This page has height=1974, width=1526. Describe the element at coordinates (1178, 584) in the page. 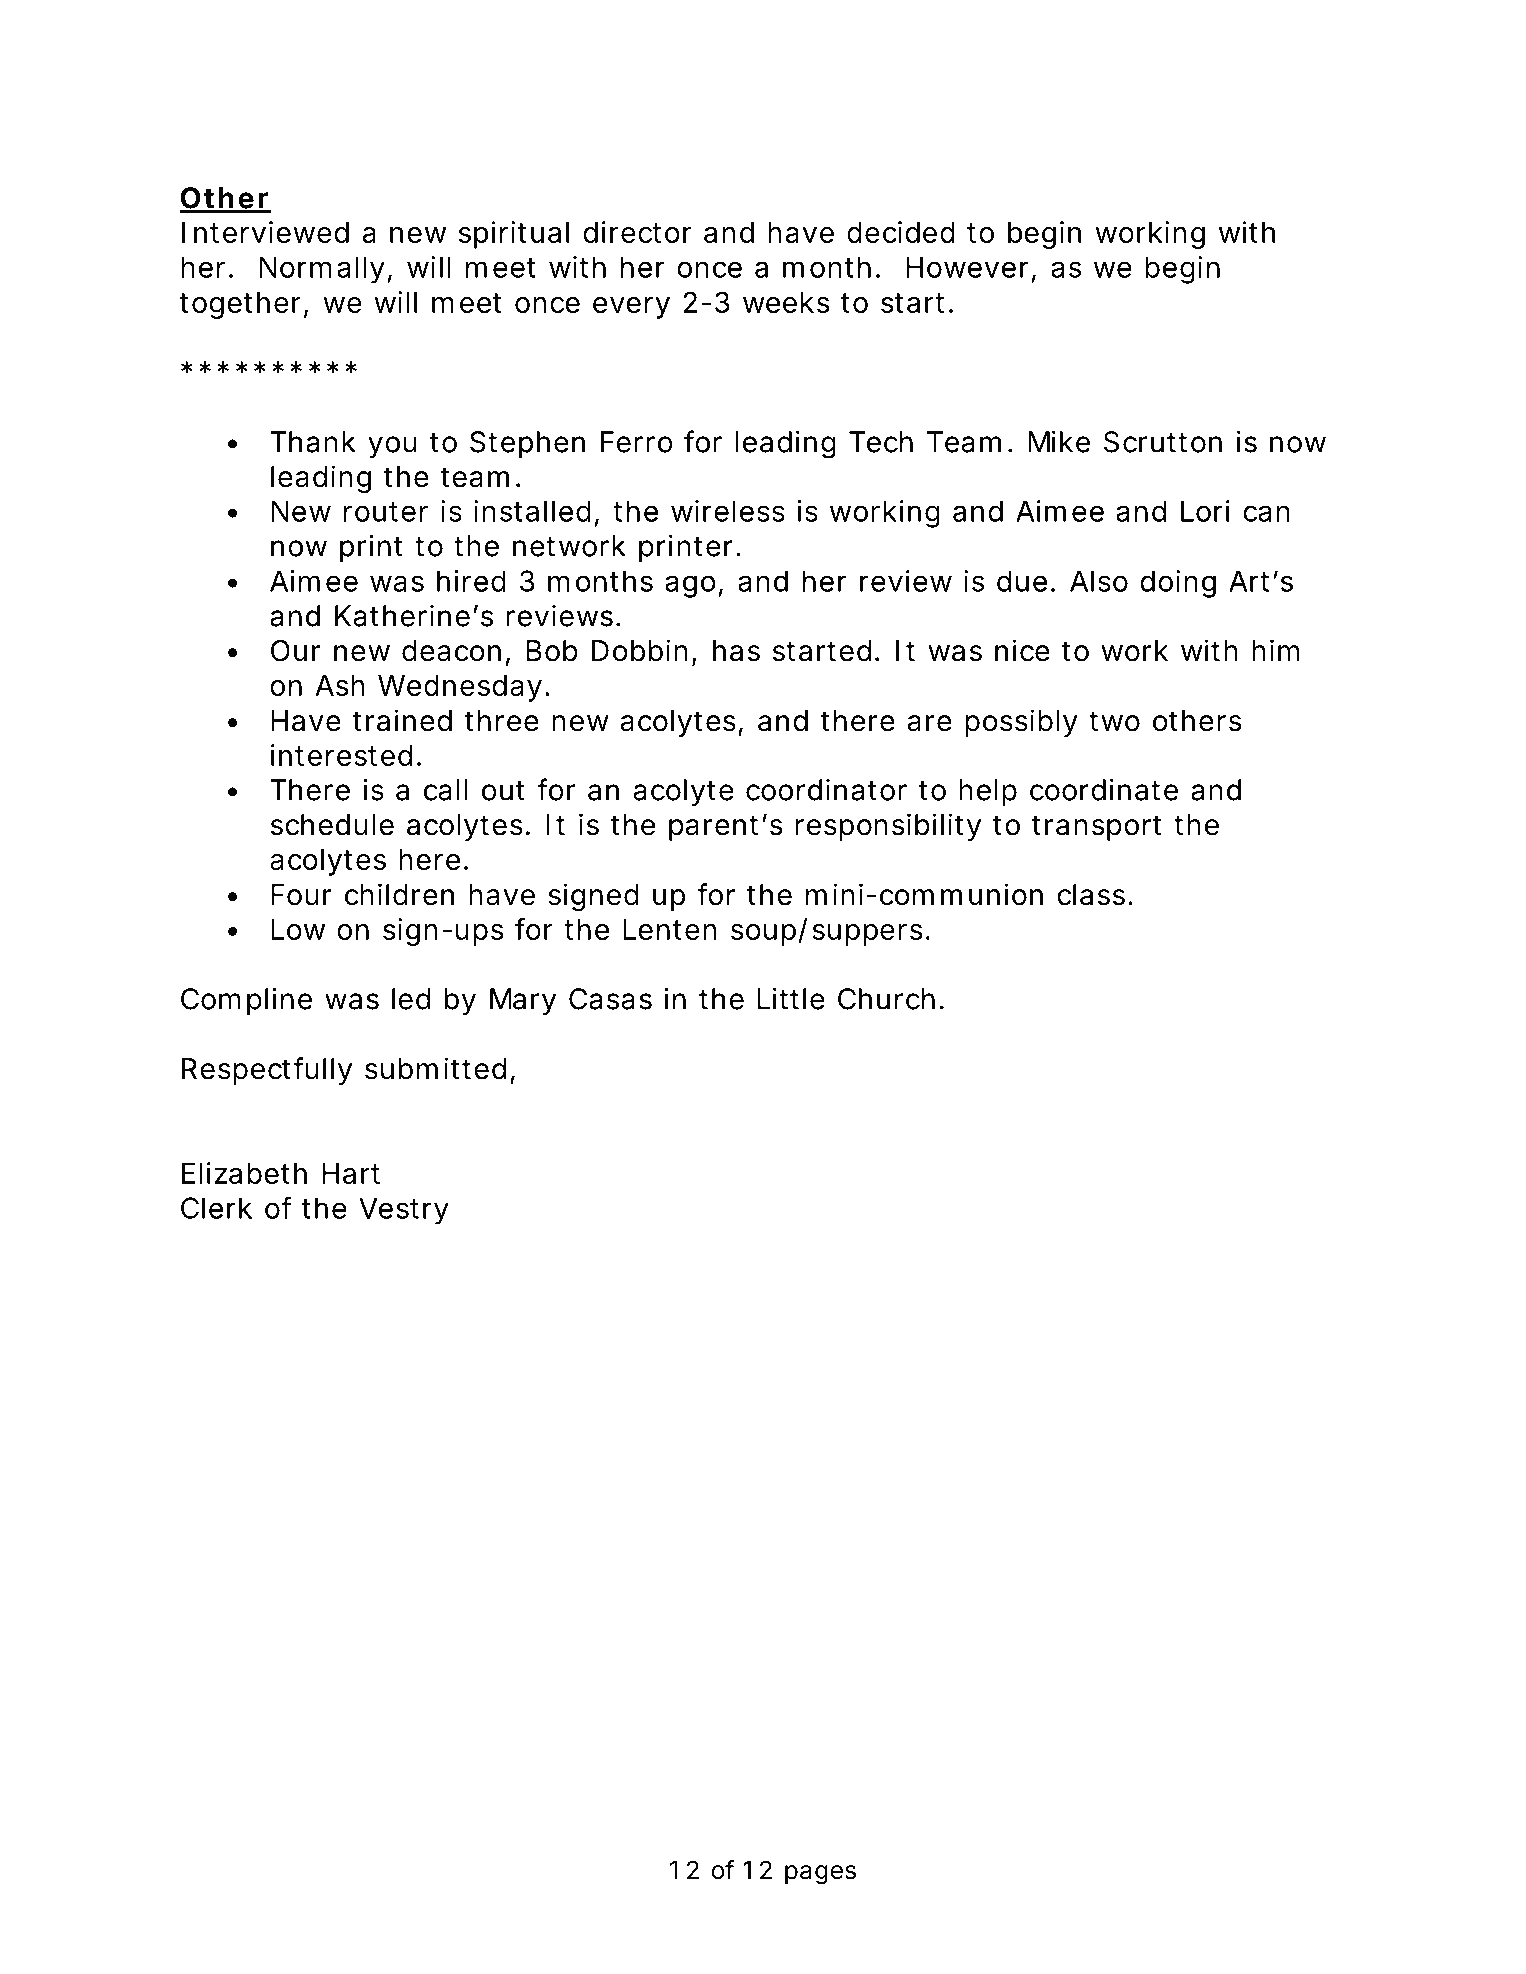

I see `doing` at that location.
